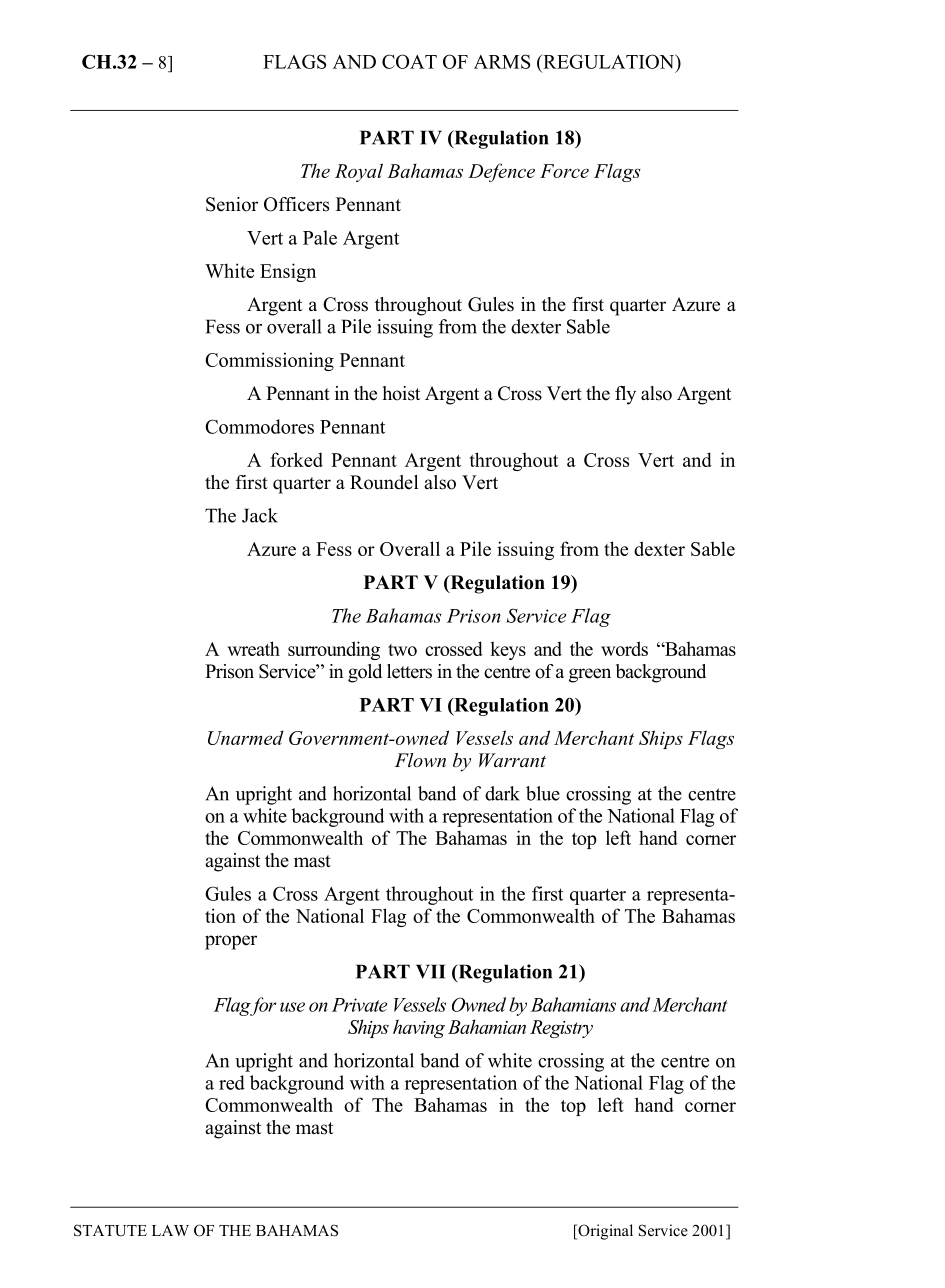 The width and height of the screenshot is (945, 1288). Describe the element at coordinates (625, 395) in the screenshot. I see `fly` at that location.
